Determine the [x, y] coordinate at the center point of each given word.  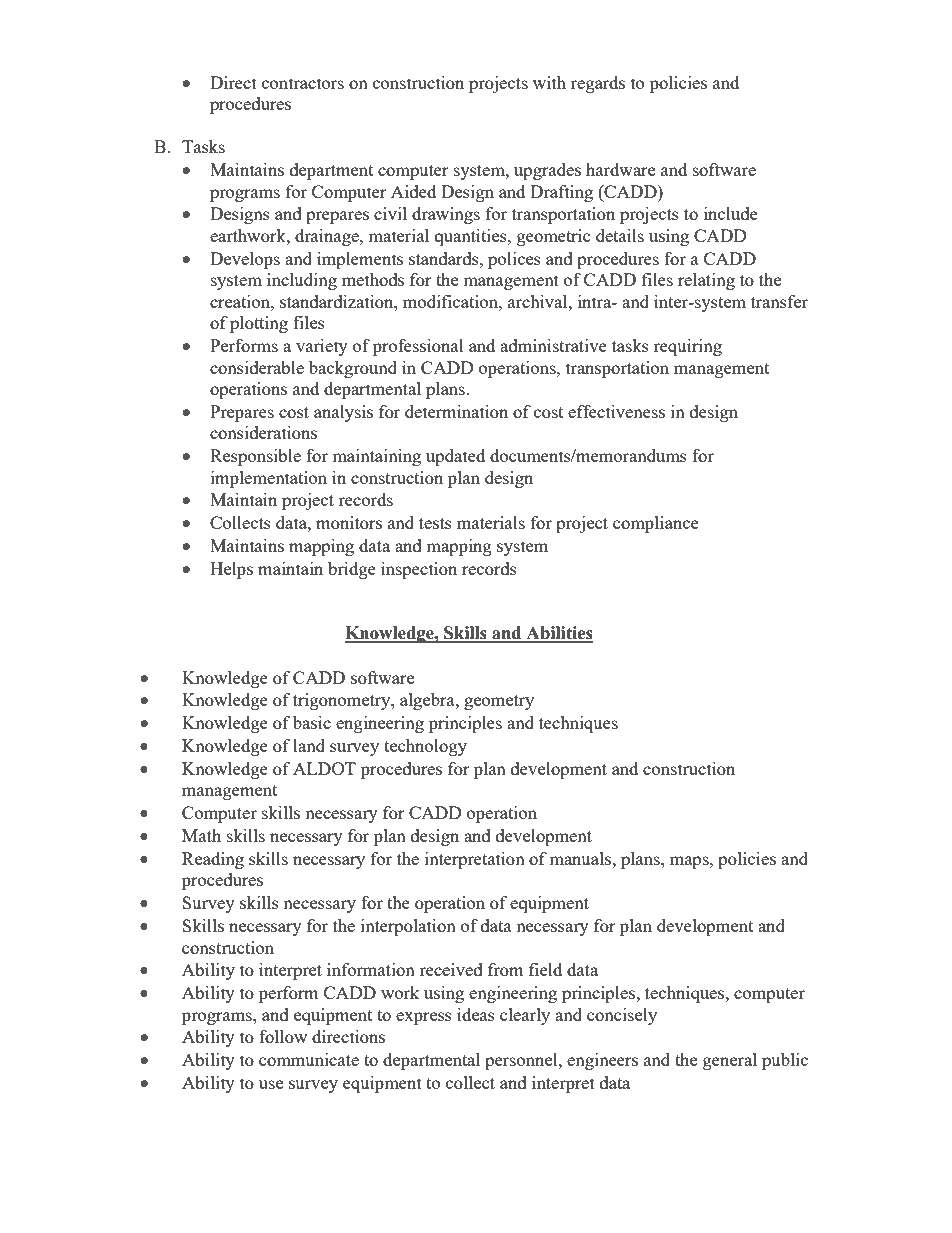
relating [706, 281]
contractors [303, 83]
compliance [656, 524]
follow [283, 1036]
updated [455, 457]
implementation [269, 479]
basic [312, 722]
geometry [499, 702]
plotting [259, 324]
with [549, 82]
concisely [622, 1016]
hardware [620, 169]
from [506, 969]
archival [539, 301]
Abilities [558, 634]
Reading [213, 860]
